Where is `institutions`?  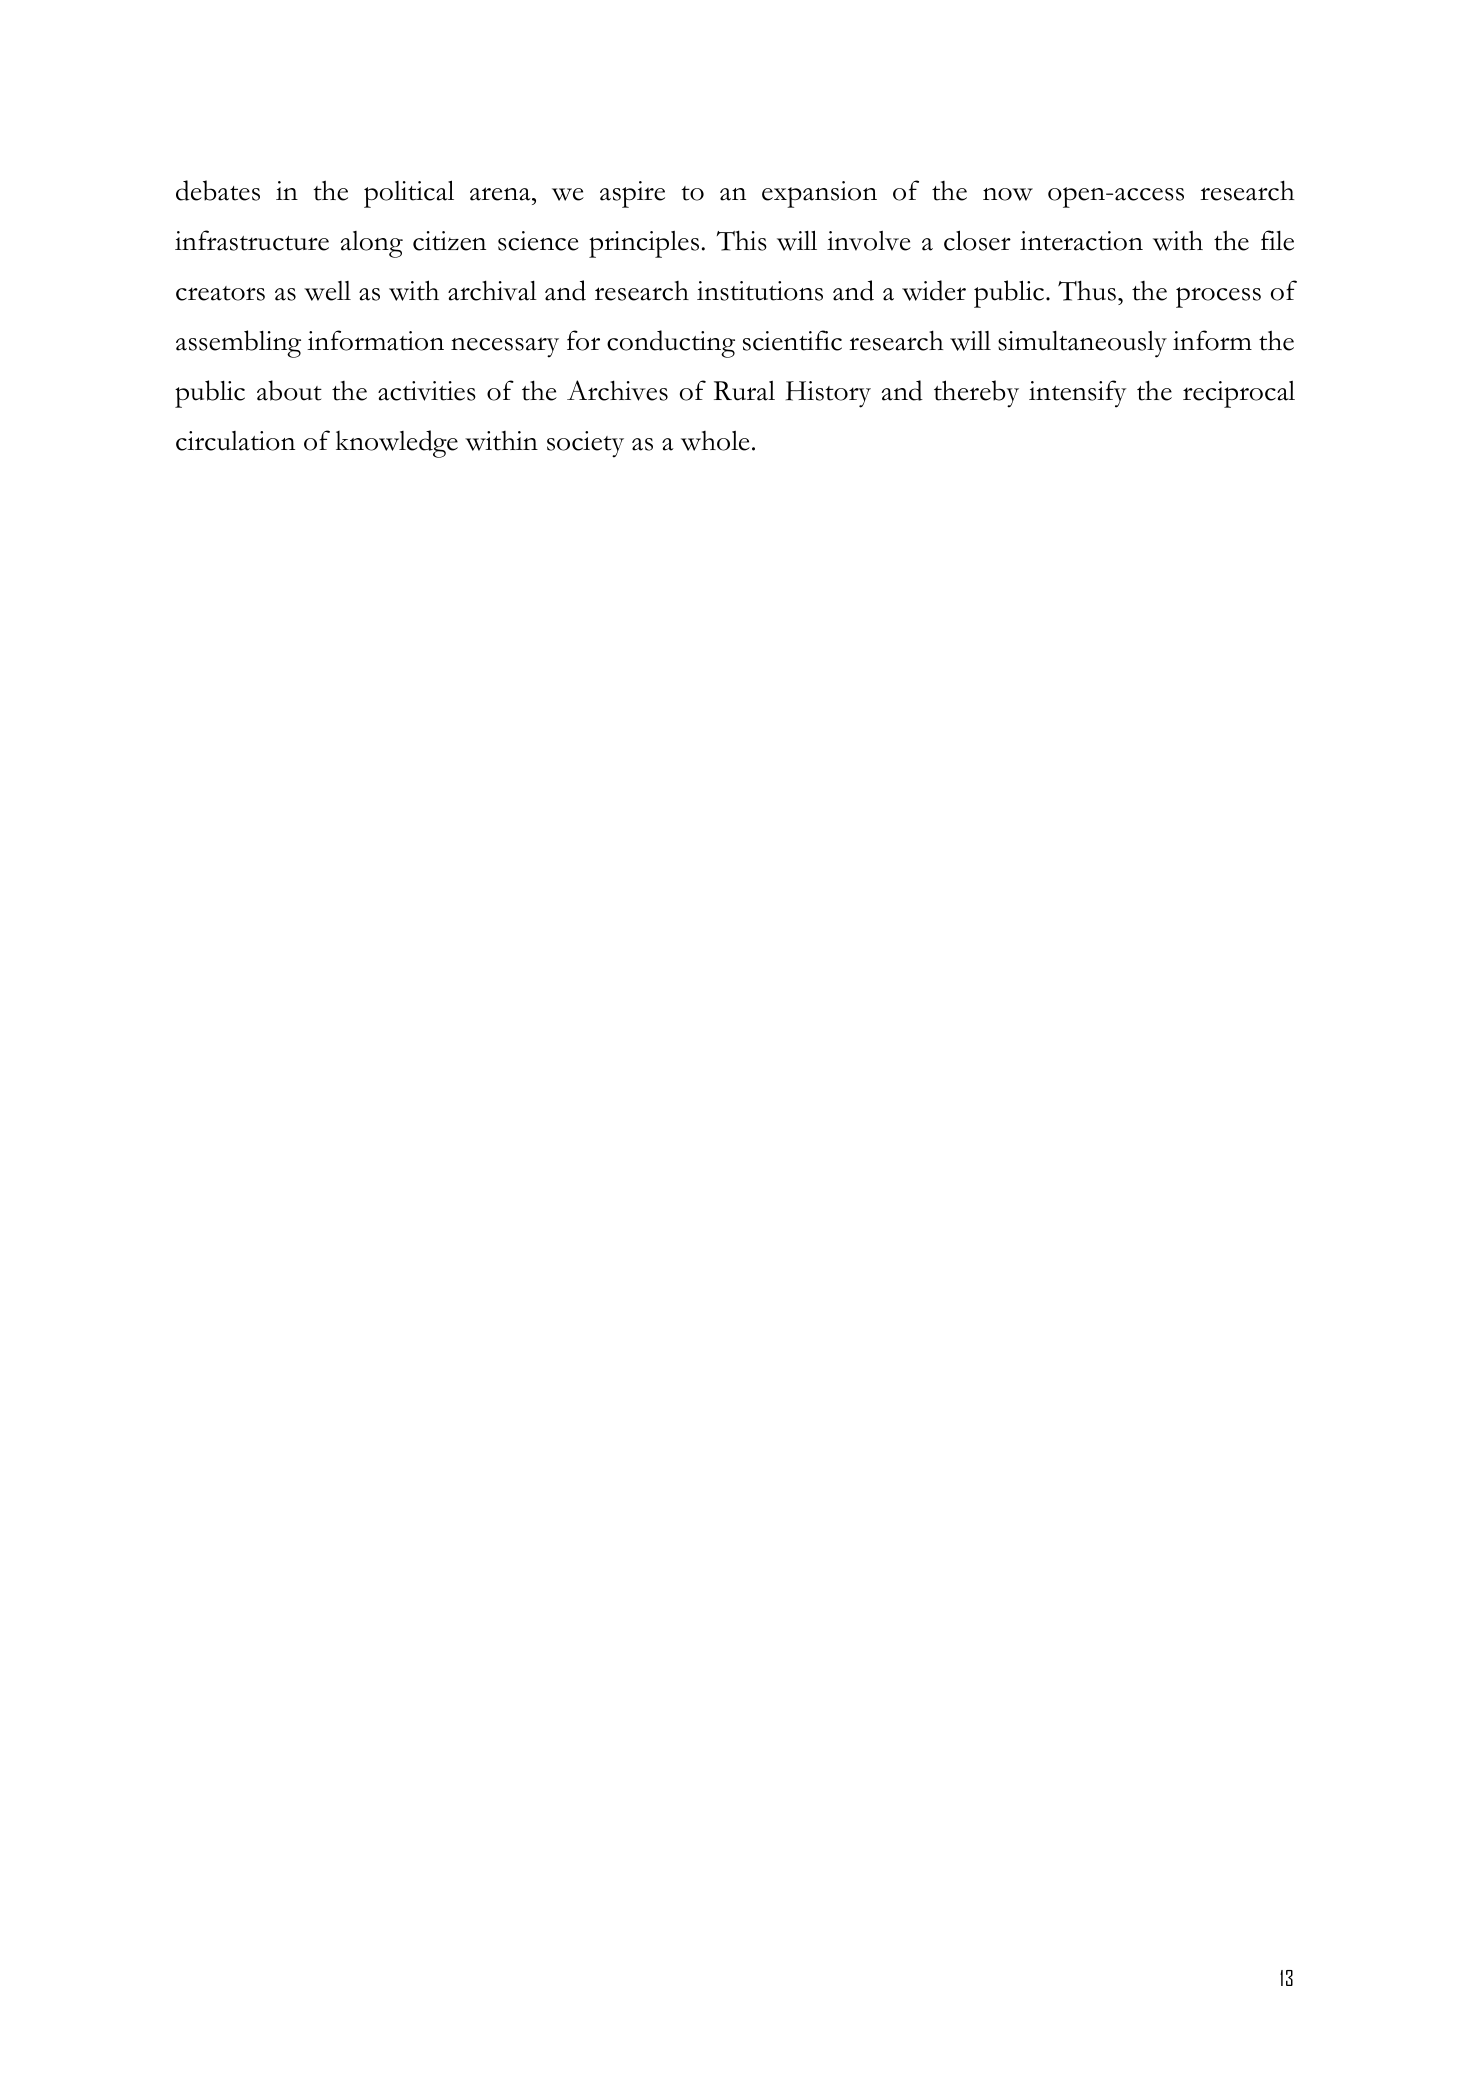 institutions is located at coordinates (760, 291).
